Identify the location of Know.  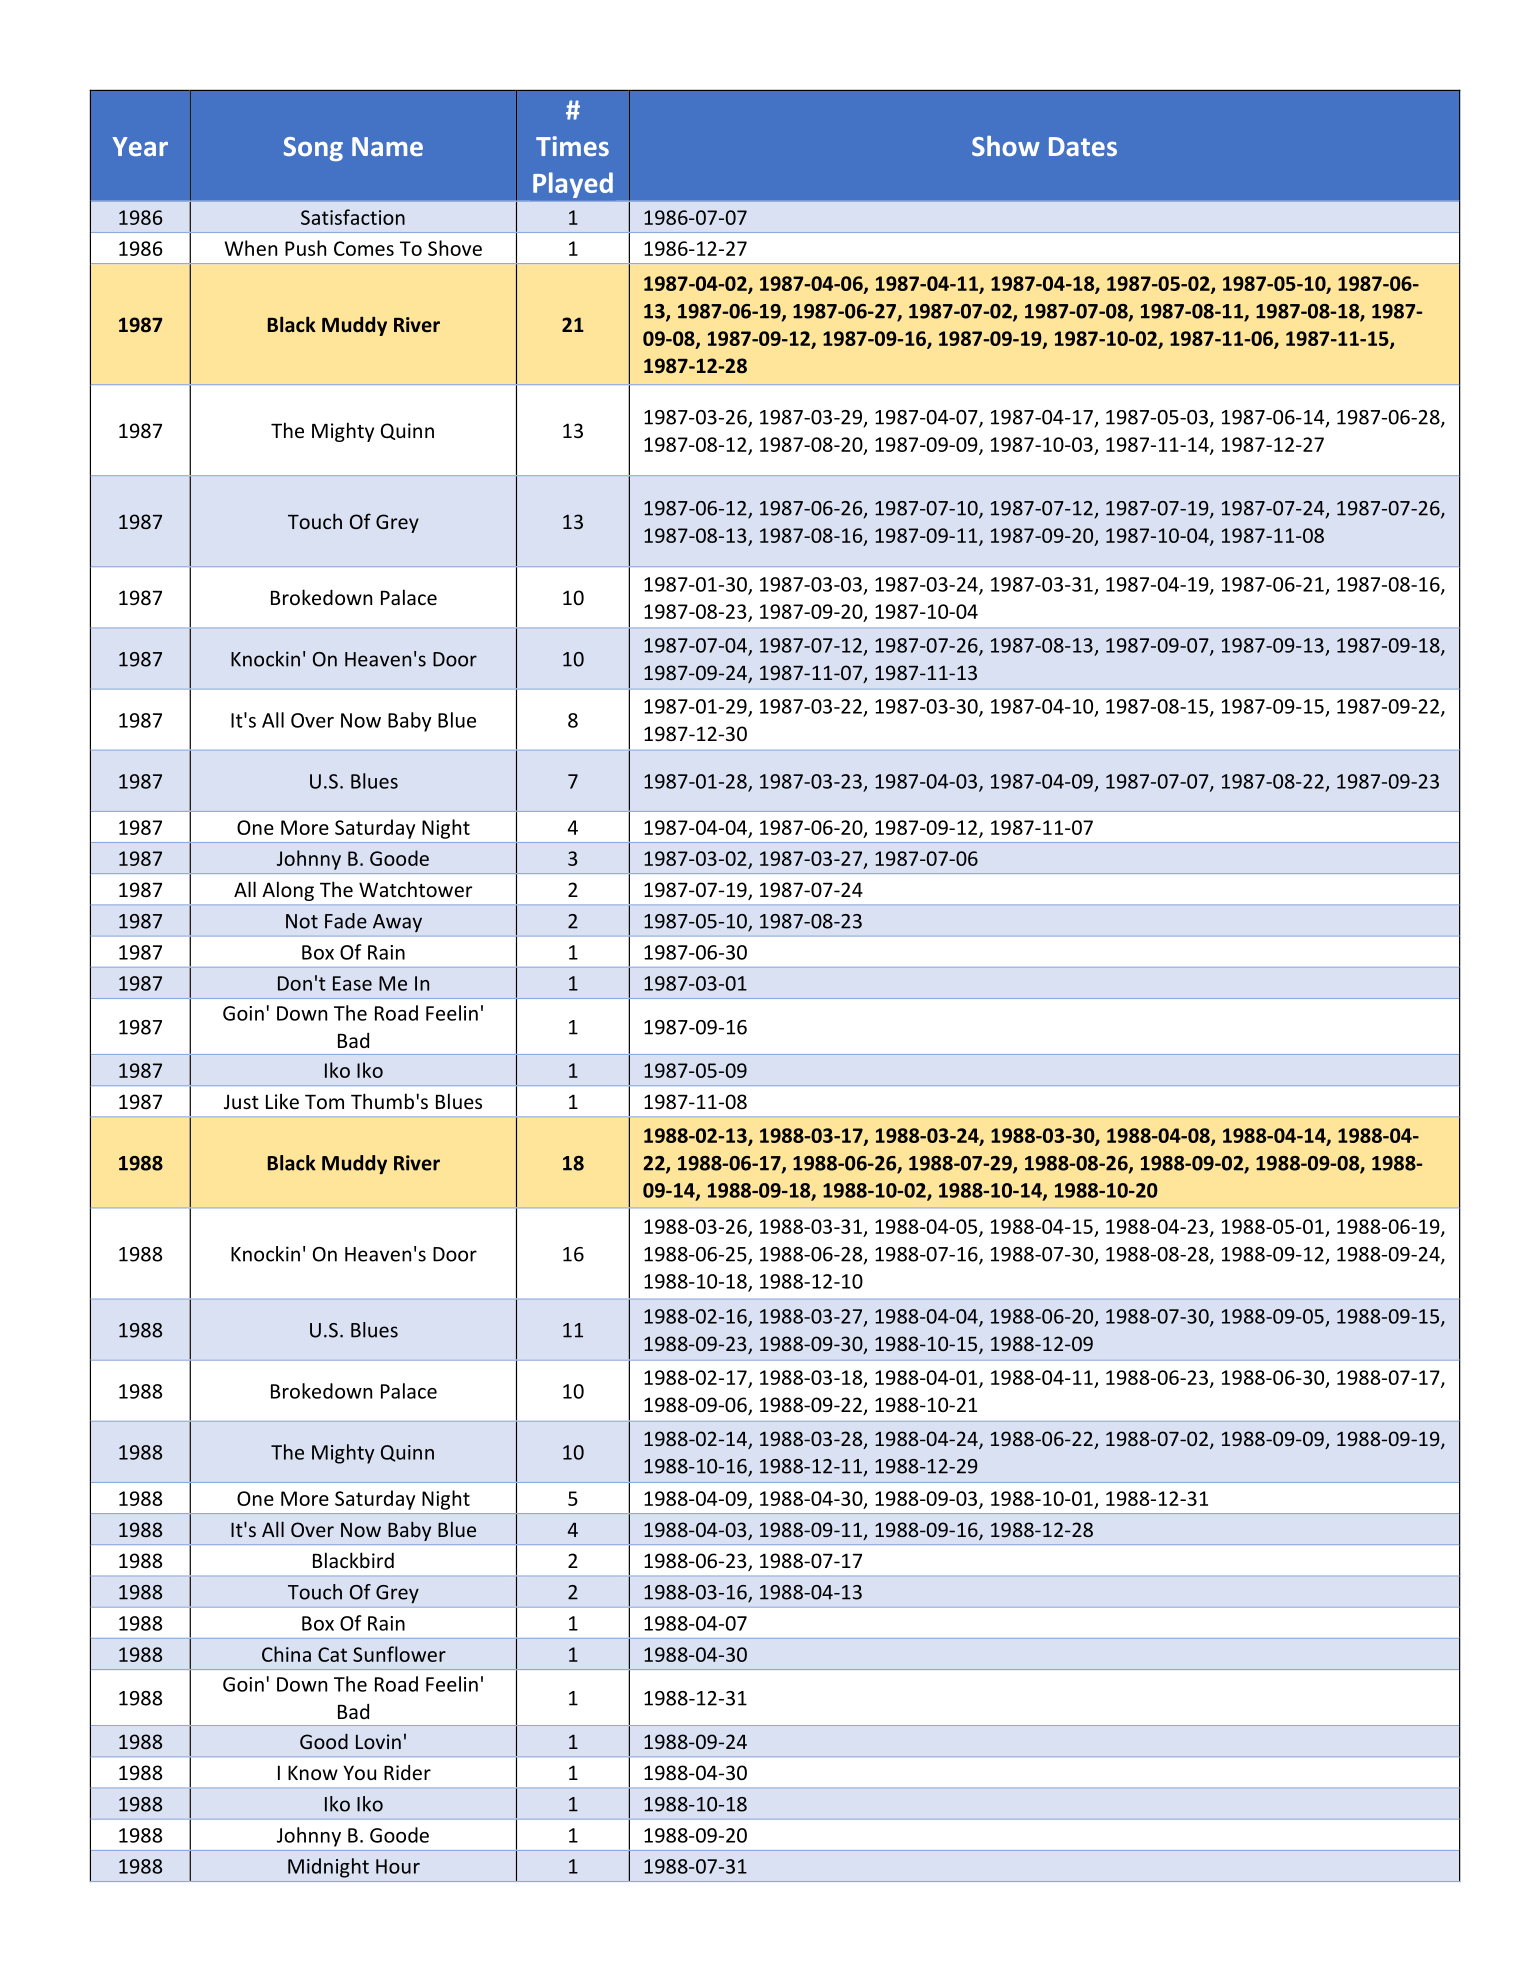
(313, 1772).
